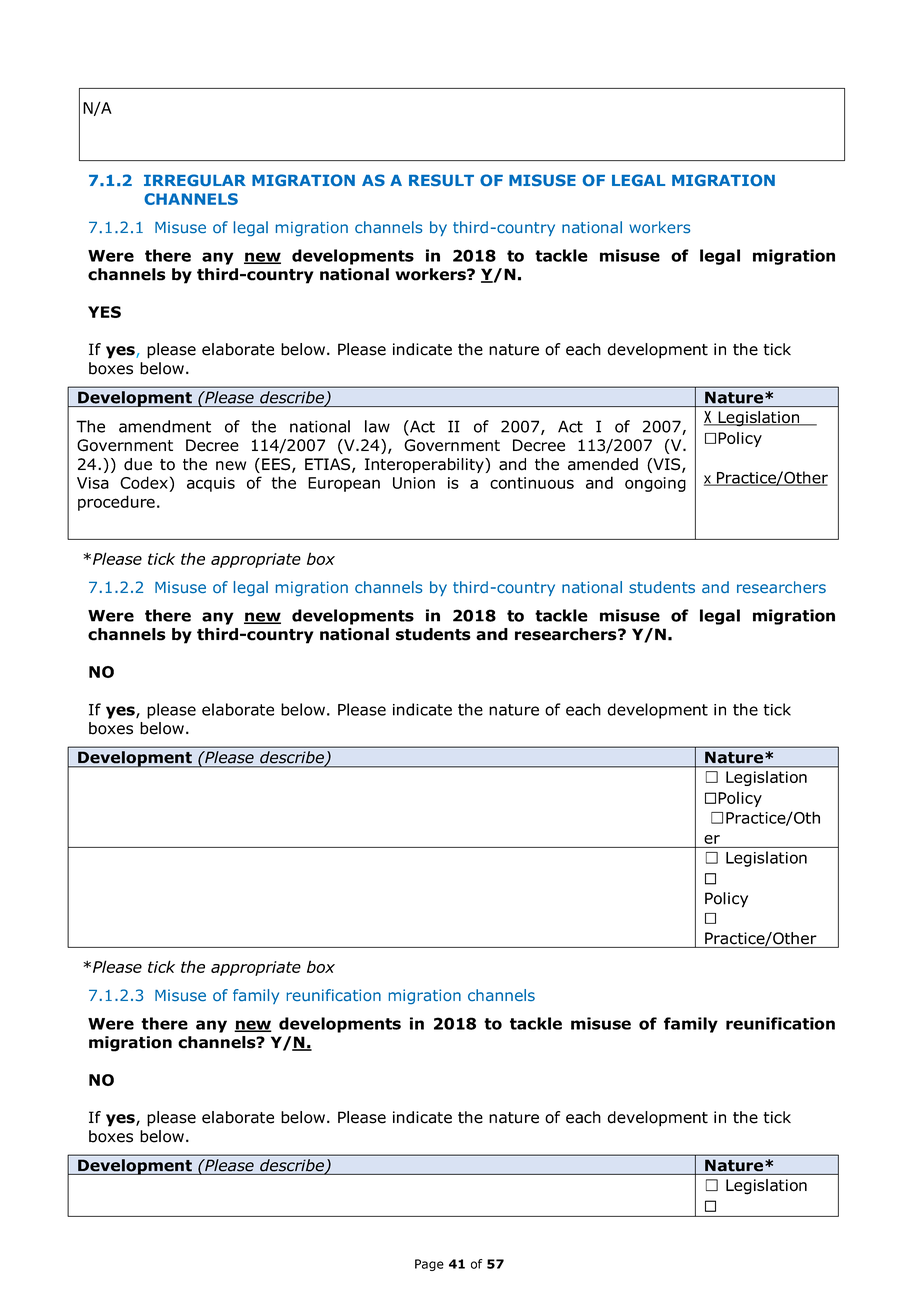 This screenshot has width=924, height=1308. What do you see at coordinates (532, 483) in the screenshot?
I see `continuous` at bounding box center [532, 483].
